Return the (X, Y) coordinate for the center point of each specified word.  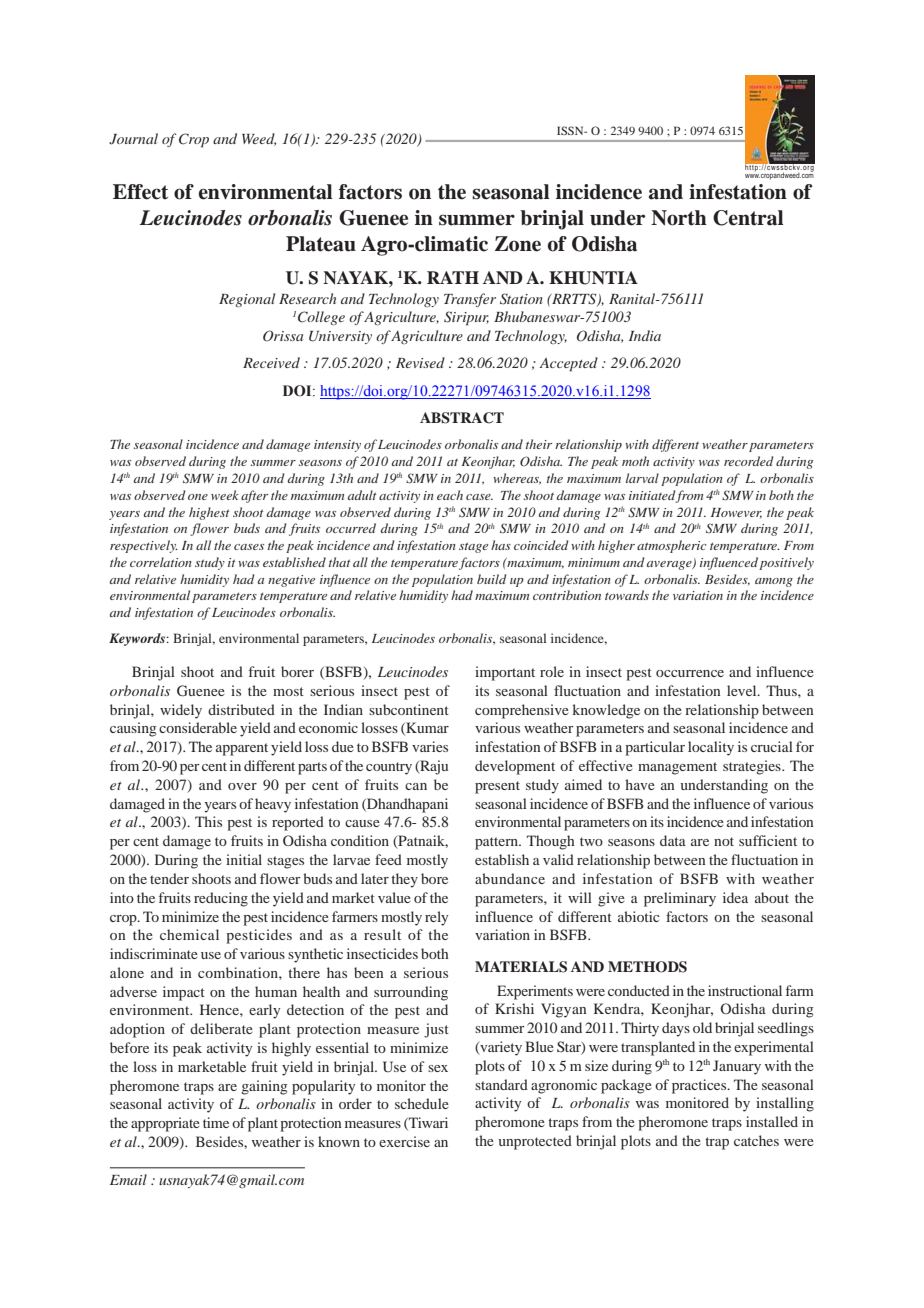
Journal (133, 139)
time (216, 1122)
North (679, 218)
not (724, 841)
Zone (518, 244)
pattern (498, 843)
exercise (404, 1141)
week (225, 495)
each (450, 495)
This (208, 821)
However (736, 513)
